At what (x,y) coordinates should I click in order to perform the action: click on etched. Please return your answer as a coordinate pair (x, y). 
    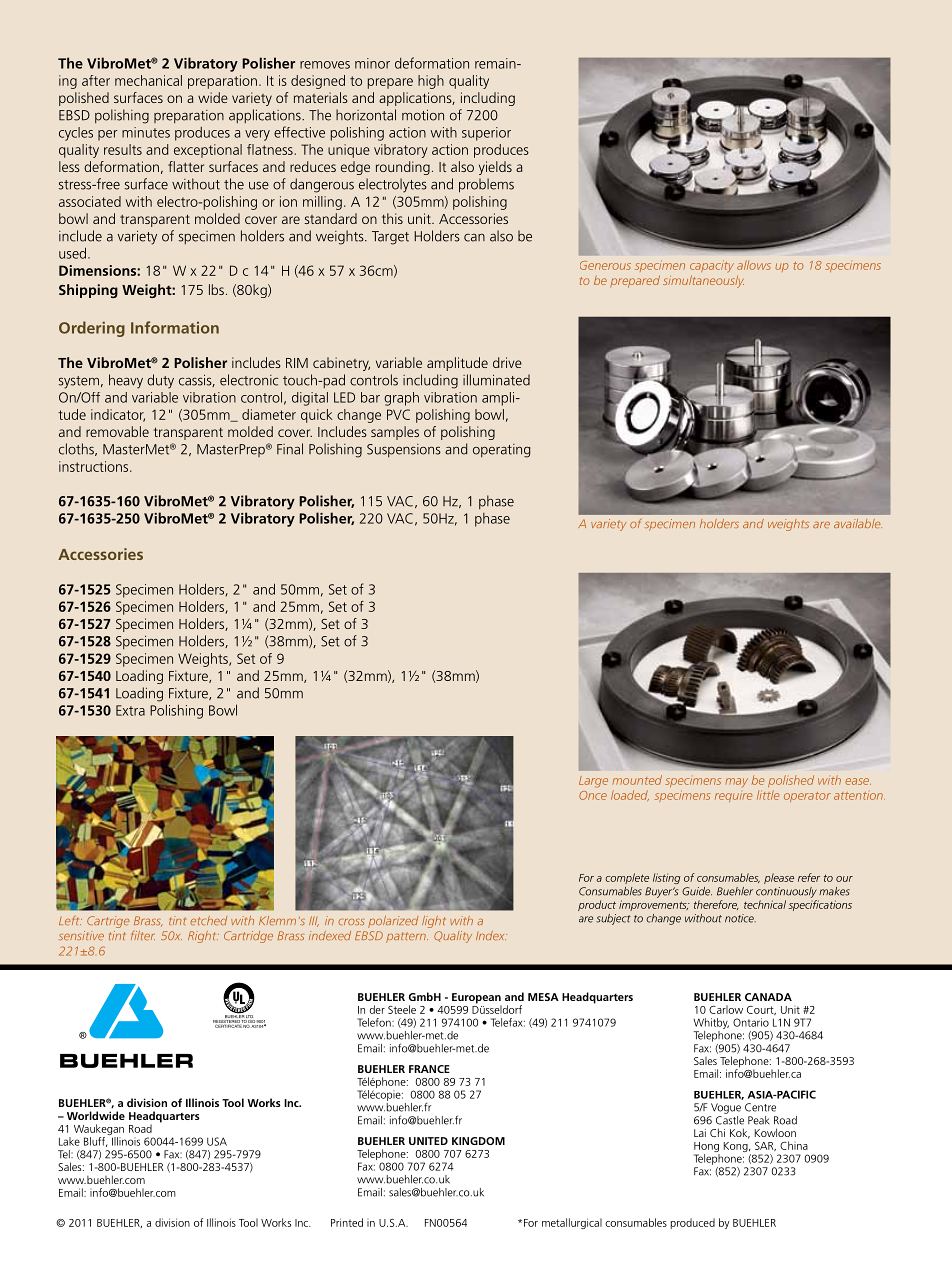
    Looking at the image, I should click on (208, 920).
